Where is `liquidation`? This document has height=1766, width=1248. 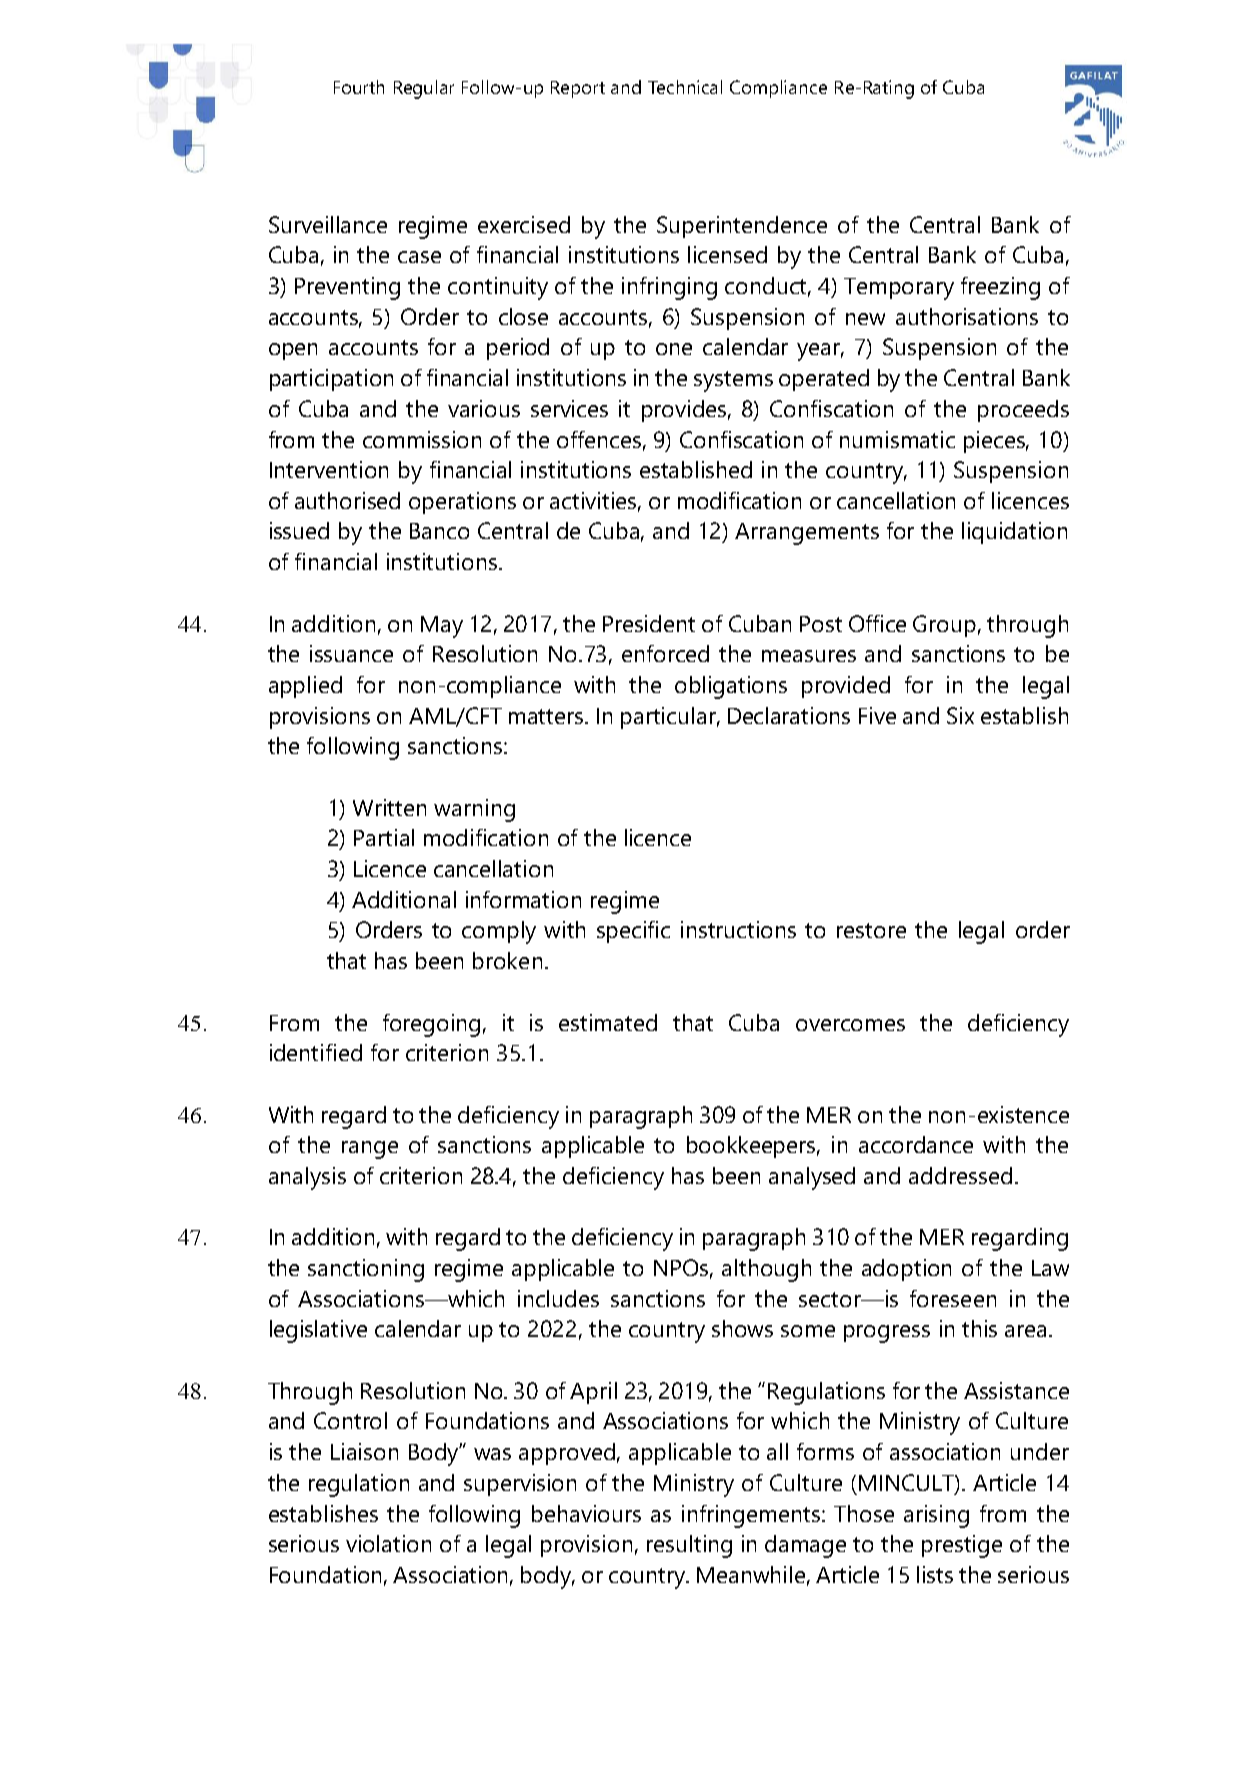 liquidation is located at coordinates (1014, 533).
